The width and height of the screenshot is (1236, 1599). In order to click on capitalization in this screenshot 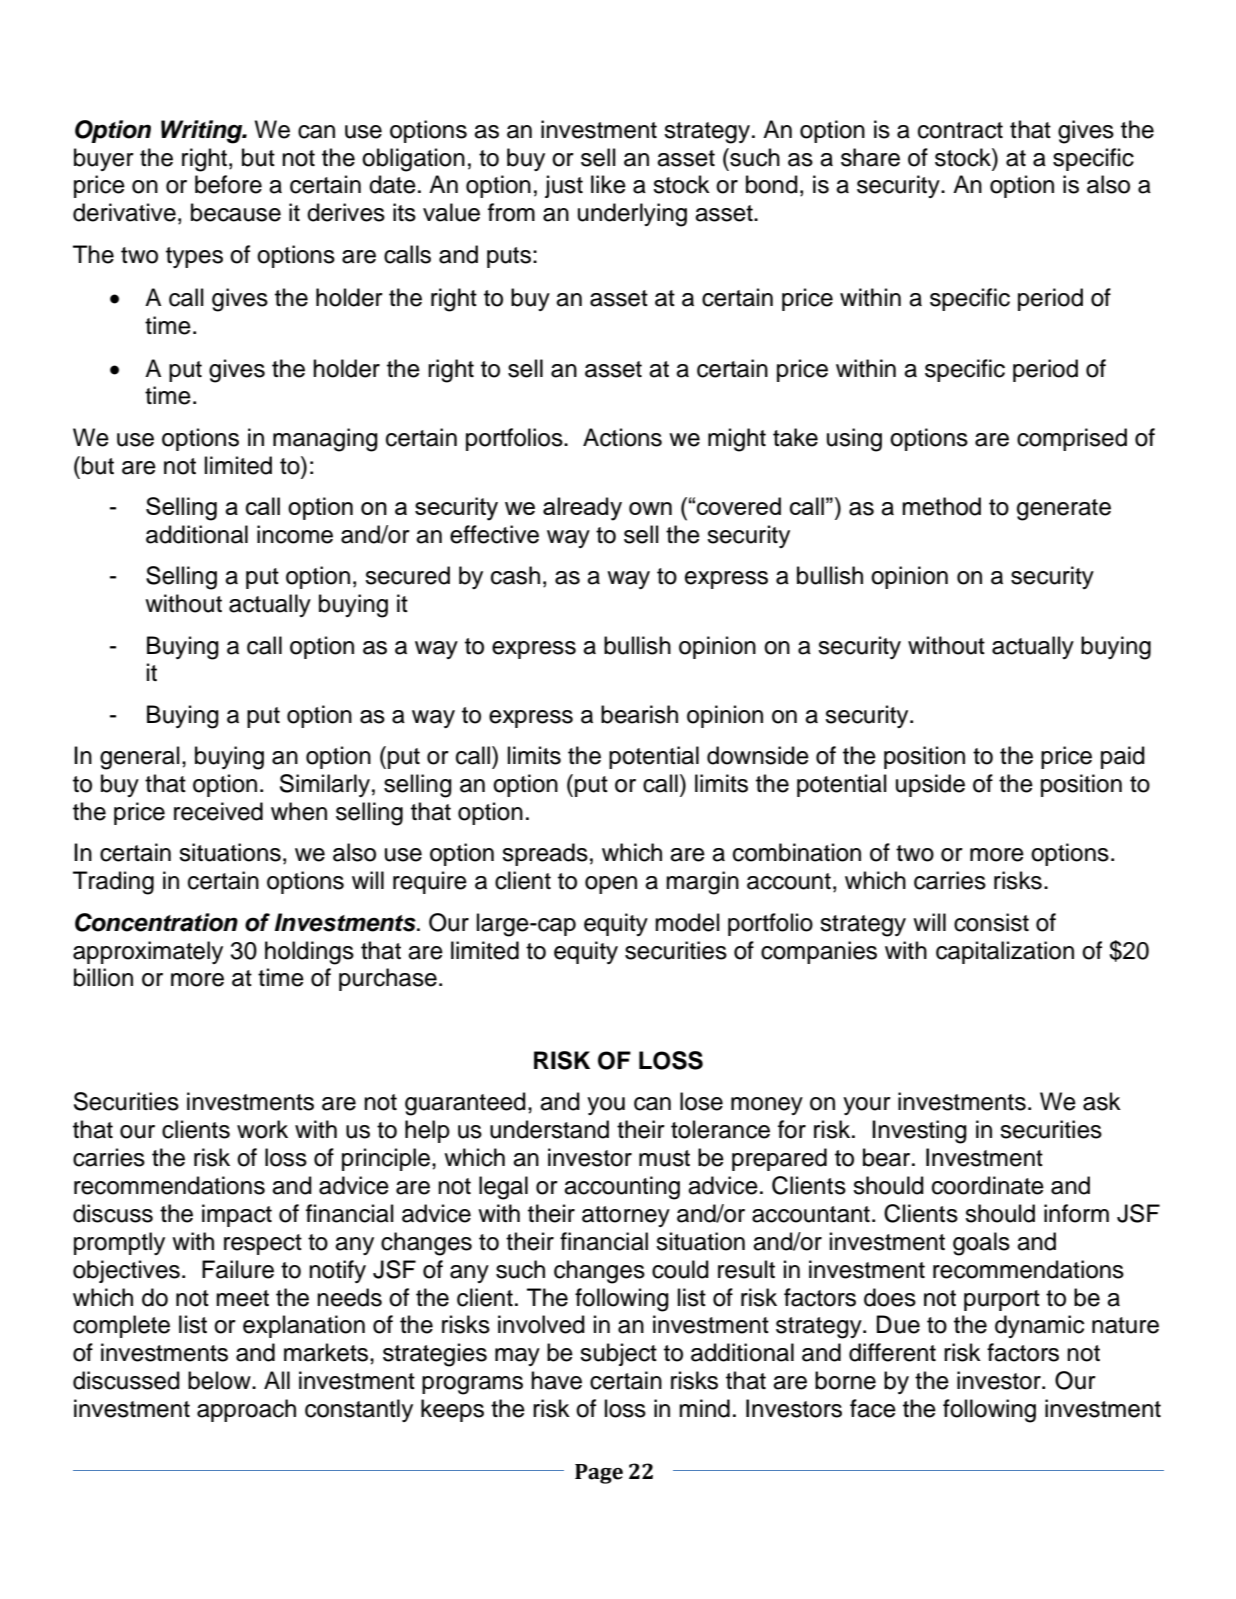, I will do `click(1005, 952)`.
